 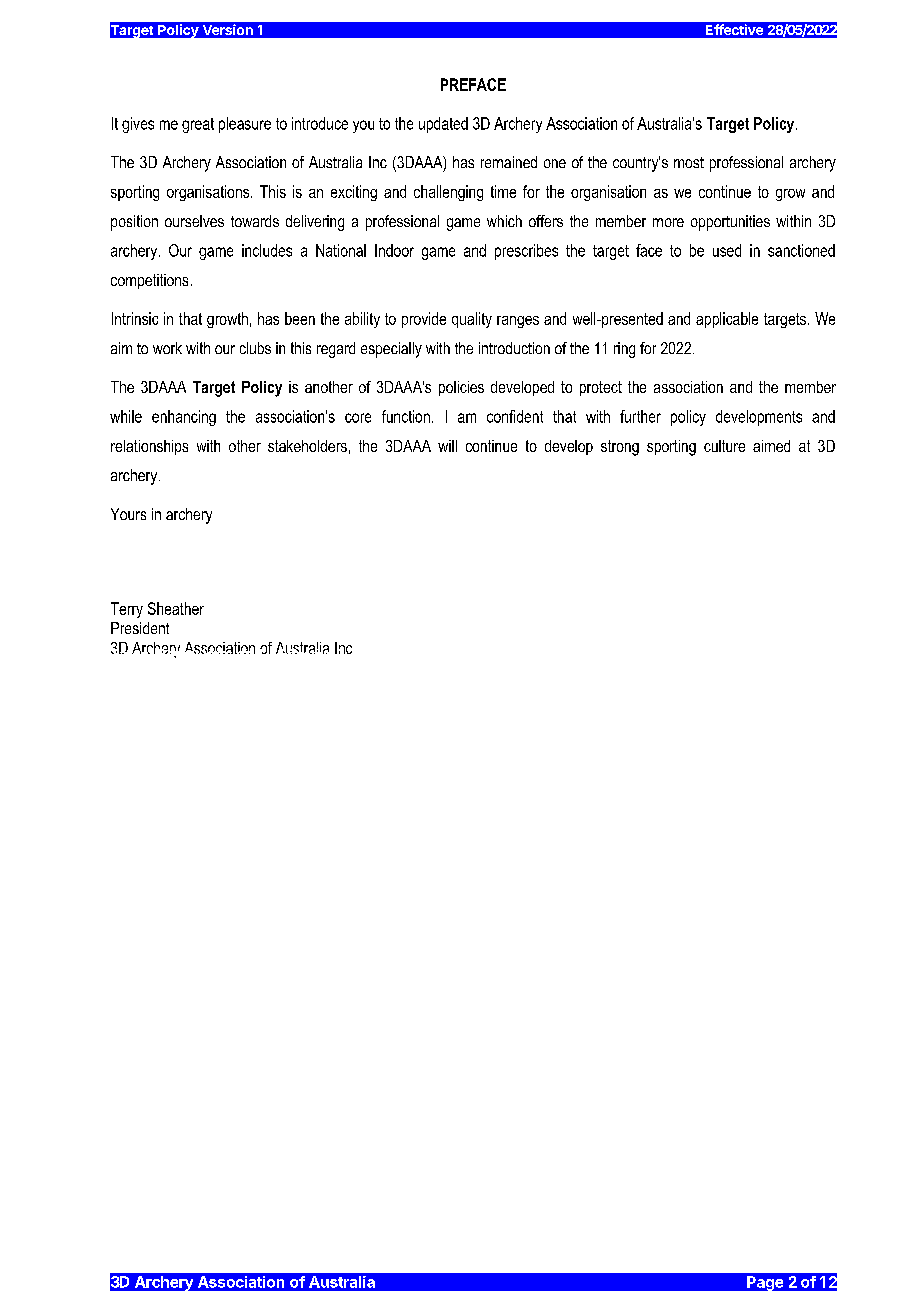 What do you see at coordinates (128, 514) in the document?
I see `Yours` at bounding box center [128, 514].
